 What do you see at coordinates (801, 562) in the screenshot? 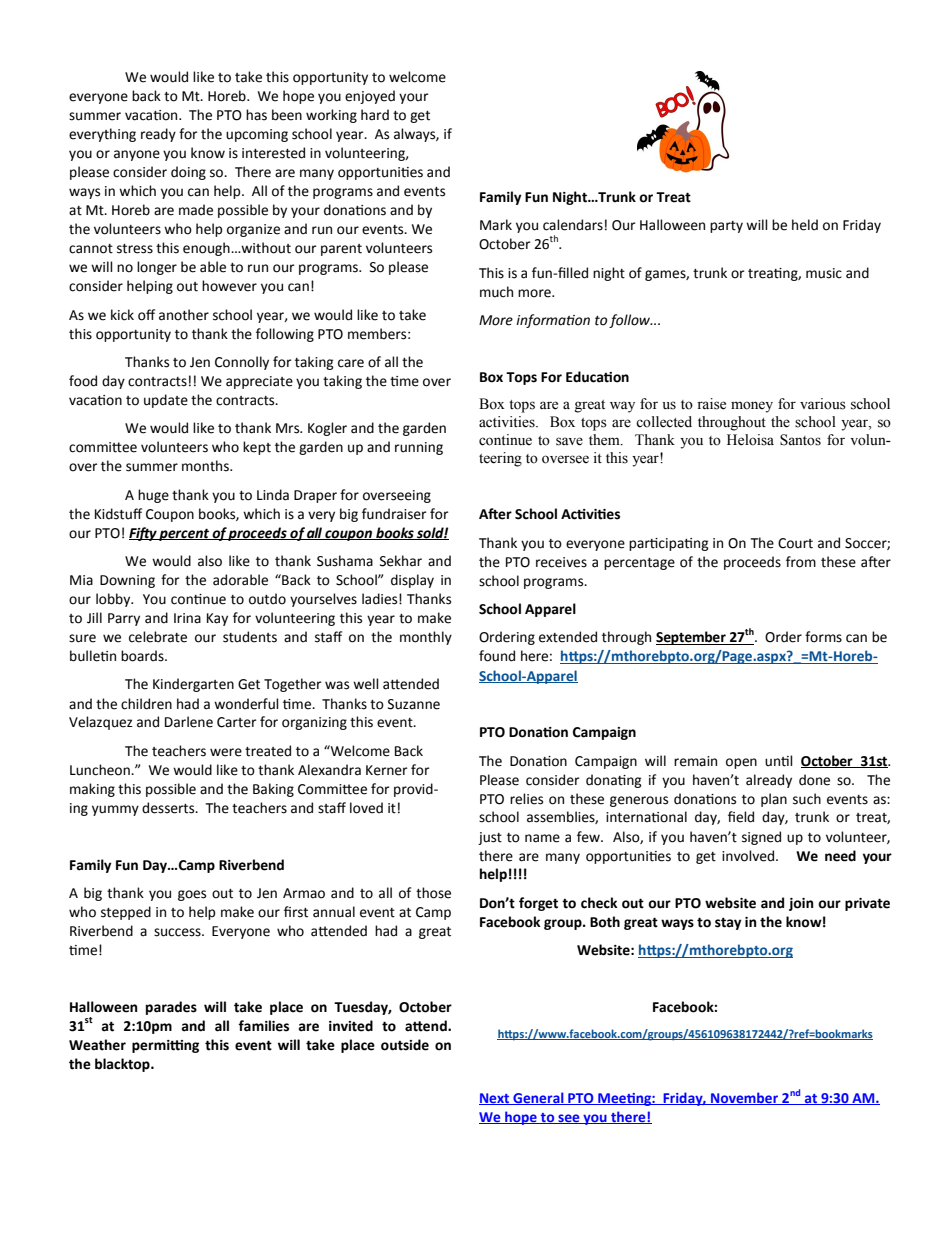
I see `from` at bounding box center [801, 562].
